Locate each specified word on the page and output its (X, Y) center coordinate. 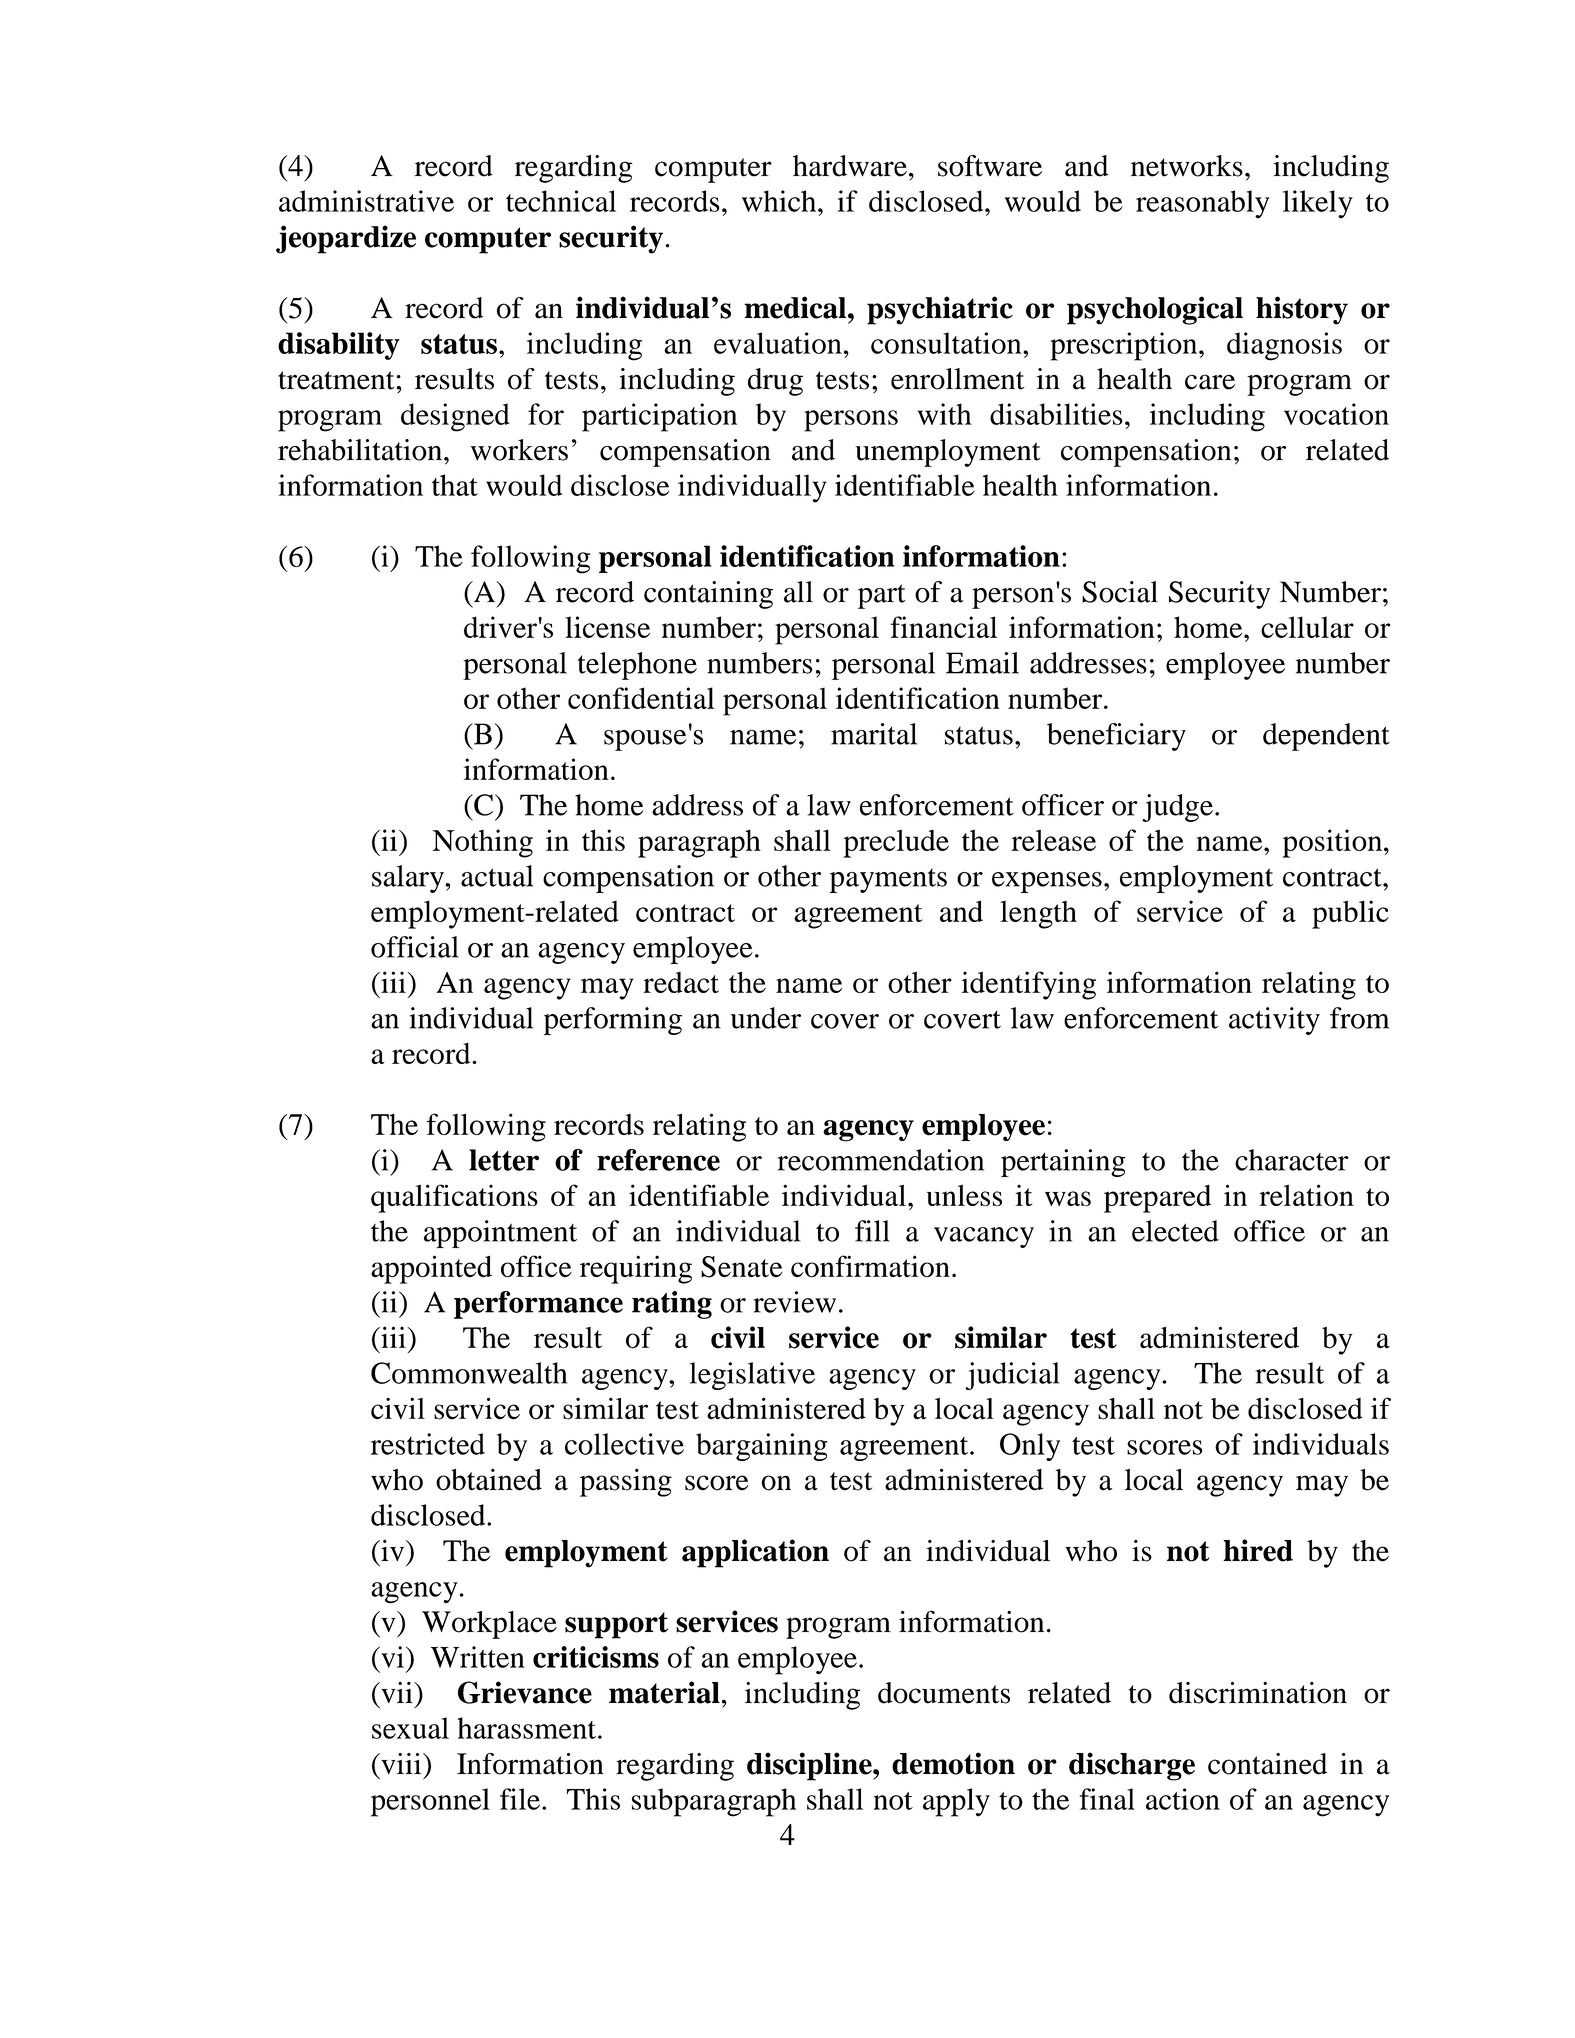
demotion (953, 1763)
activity (1274, 1021)
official (415, 947)
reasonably (1202, 204)
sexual (410, 1728)
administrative (366, 201)
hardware (850, 166)
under (766, 1018)
